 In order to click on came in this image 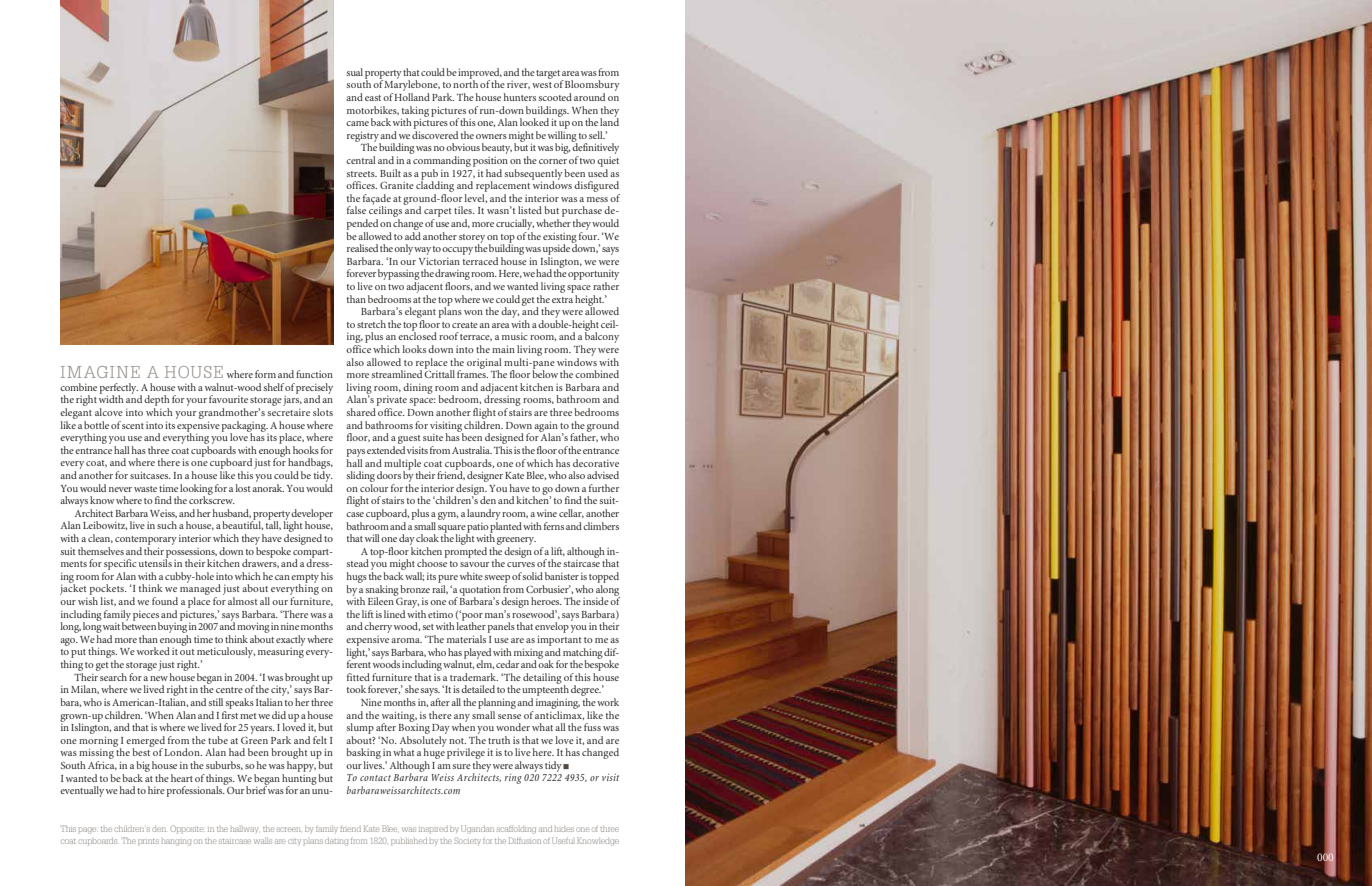, I will do `click(357, 123)`.
